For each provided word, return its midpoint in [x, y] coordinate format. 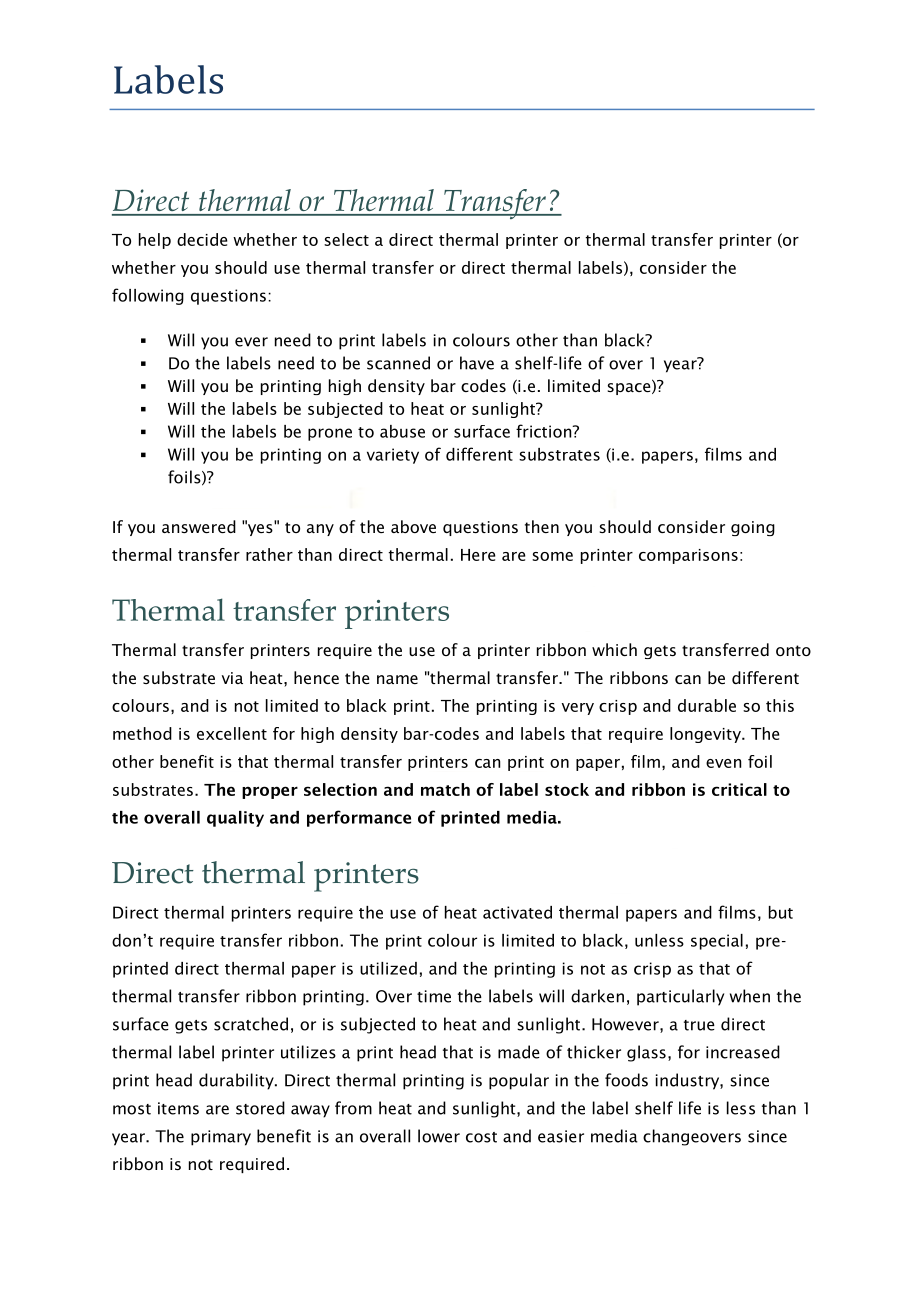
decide [202, 239]
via [232, 678]
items [178, 1108]
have [477, 363]
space [630, 389]
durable [707, 705]
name [397, 679]
